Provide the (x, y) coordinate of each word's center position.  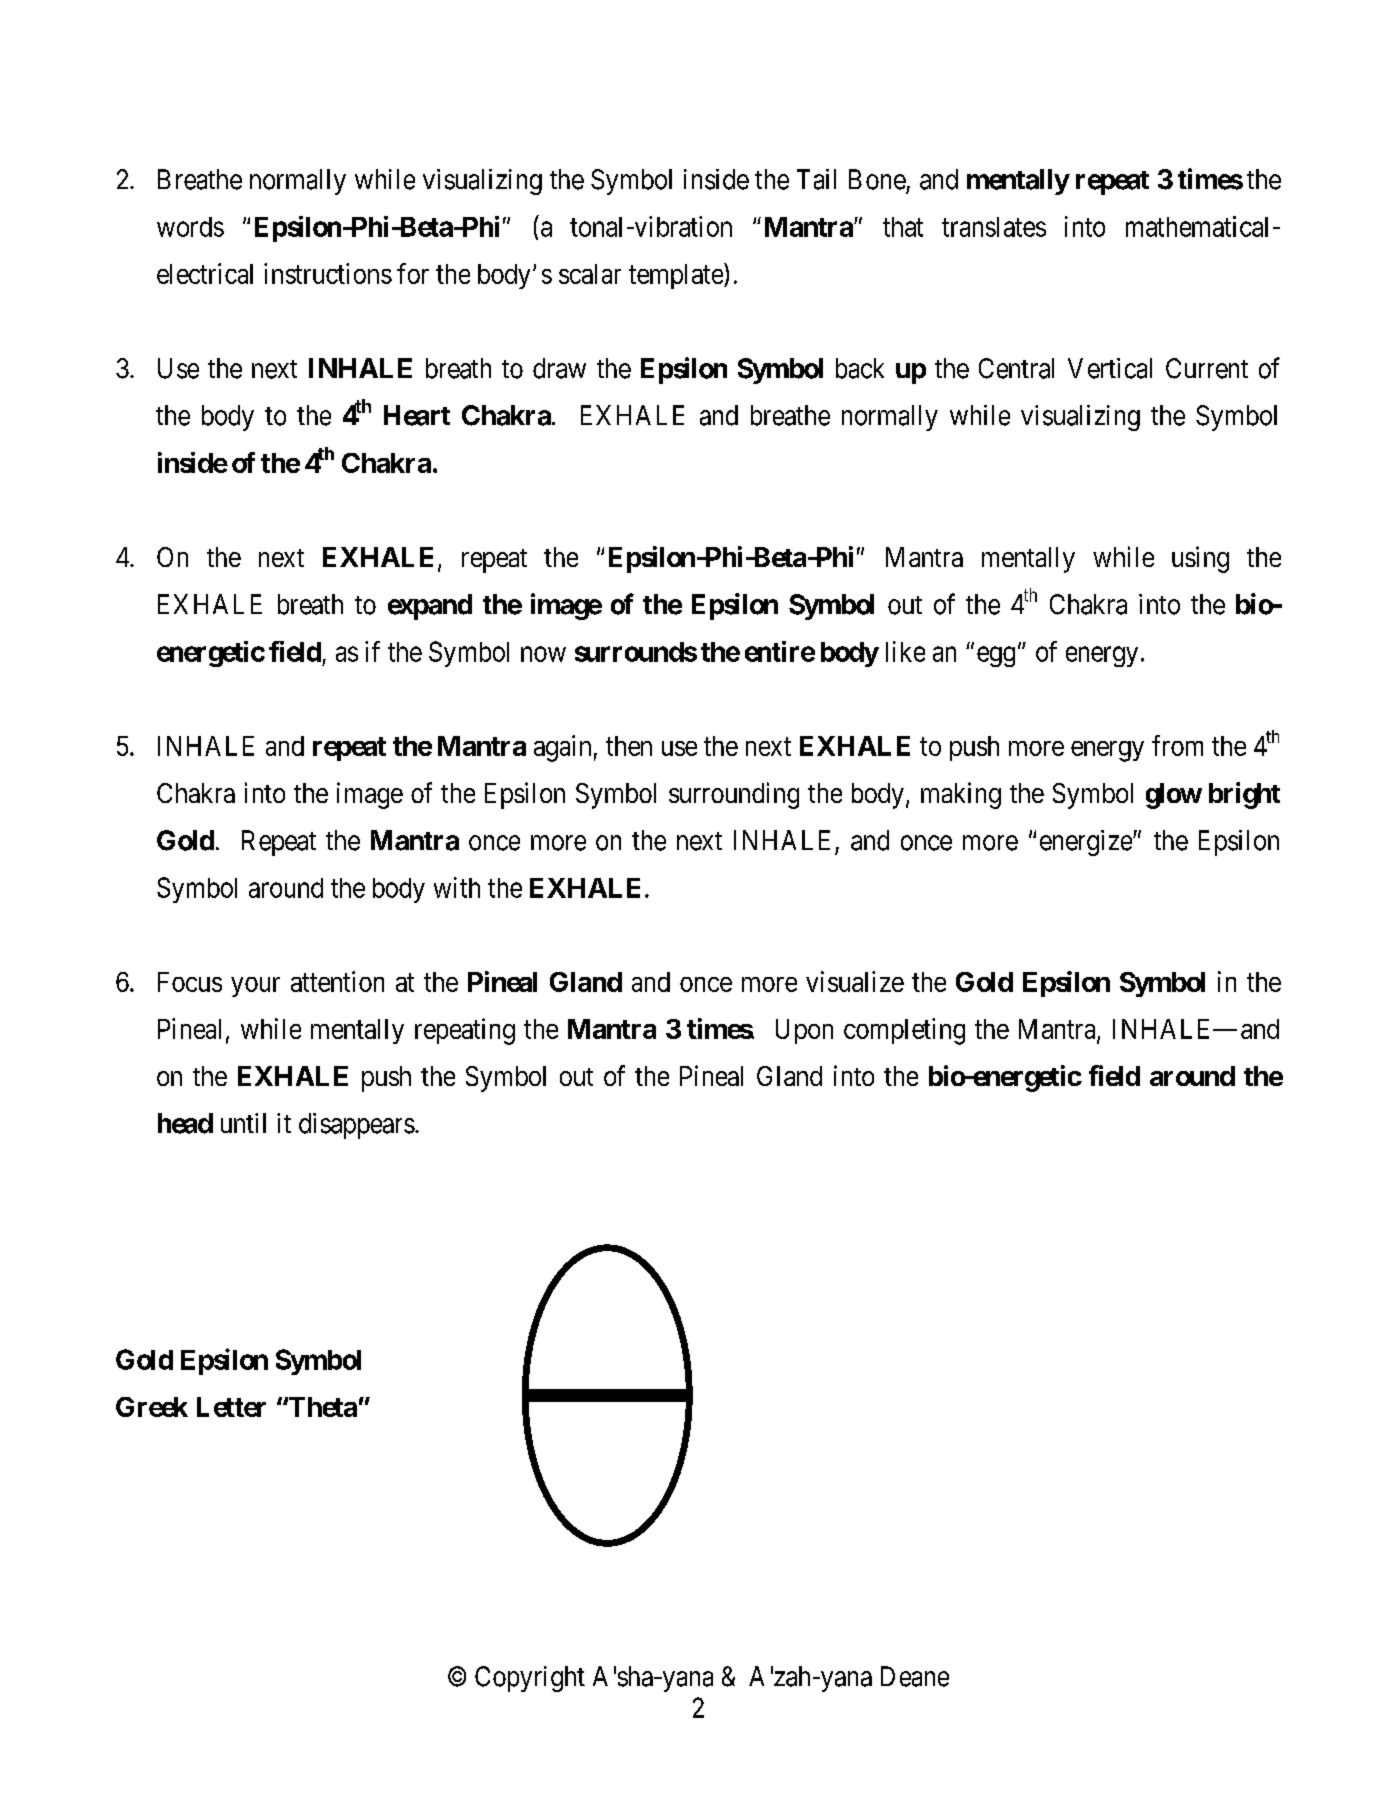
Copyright (530, 1679)
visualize (855, 981)
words (190, 227)
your (255, 987)
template (677, 276)
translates (994, 227)
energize (1087, 843)
